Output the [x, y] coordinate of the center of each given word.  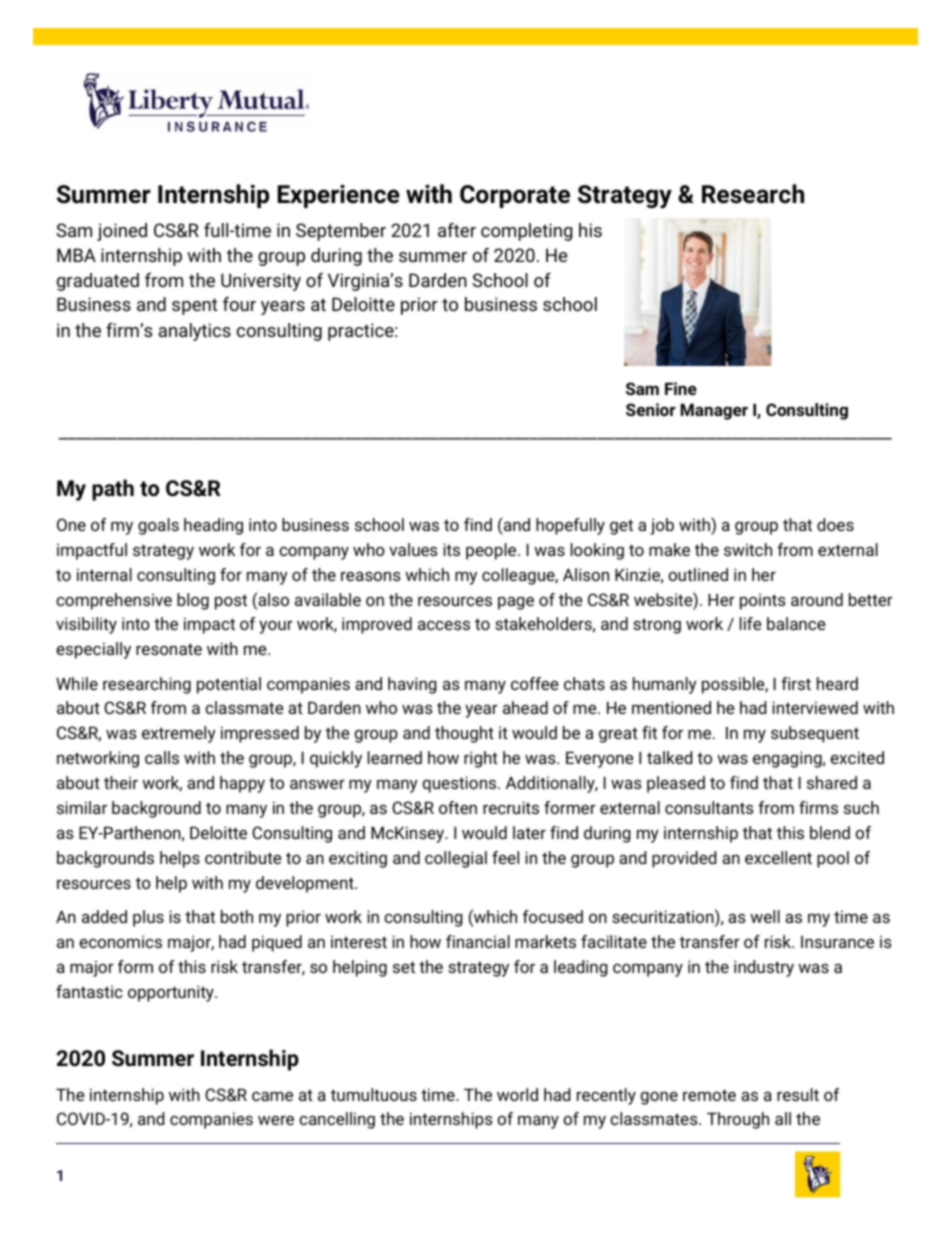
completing [526, 232]
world [517, 1094]
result [798, 1094]
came [272, 1096]
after [457, 230]
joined [122, 232]
